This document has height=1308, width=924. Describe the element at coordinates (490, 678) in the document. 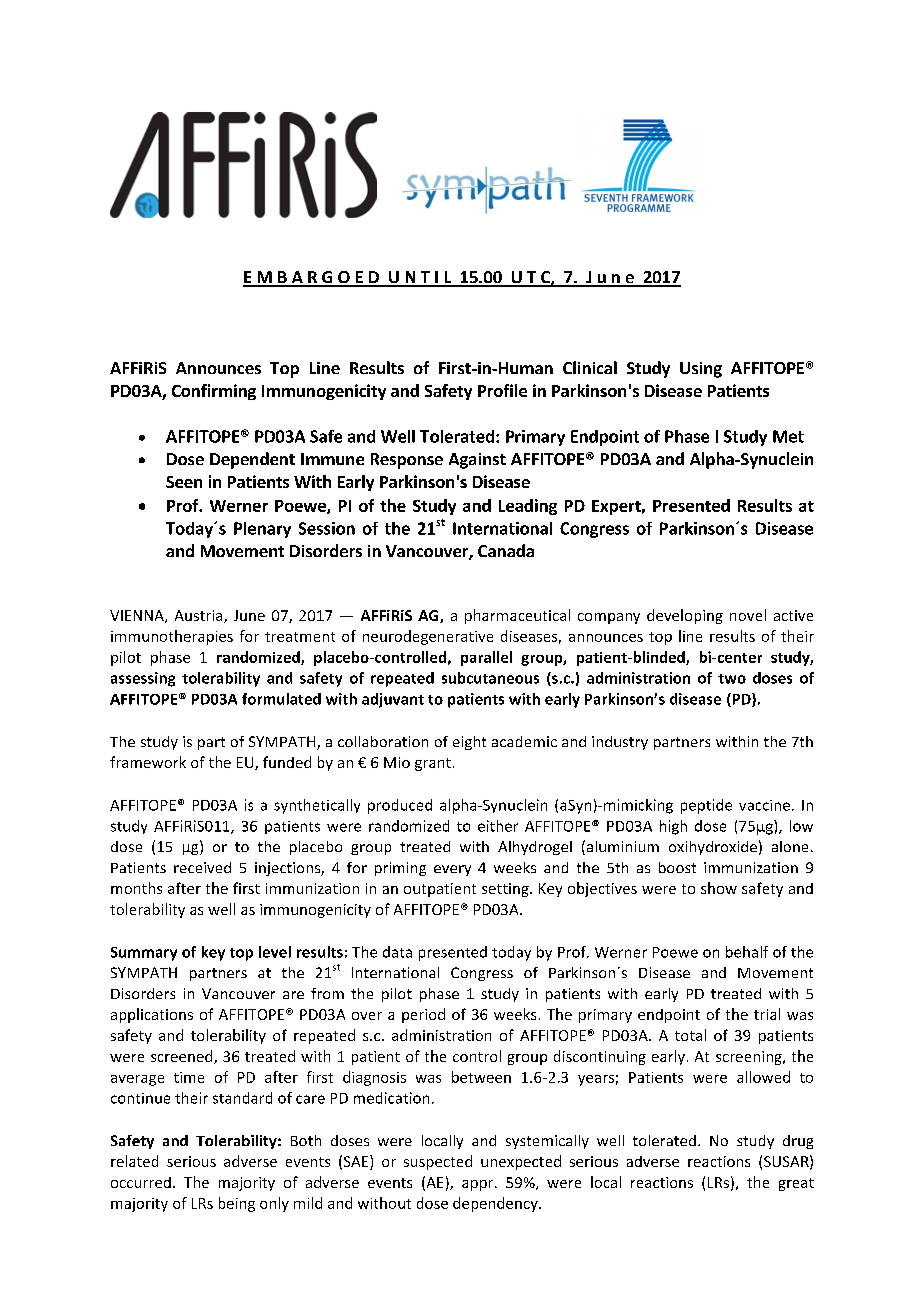

I see `subcutaneous` at that location.
